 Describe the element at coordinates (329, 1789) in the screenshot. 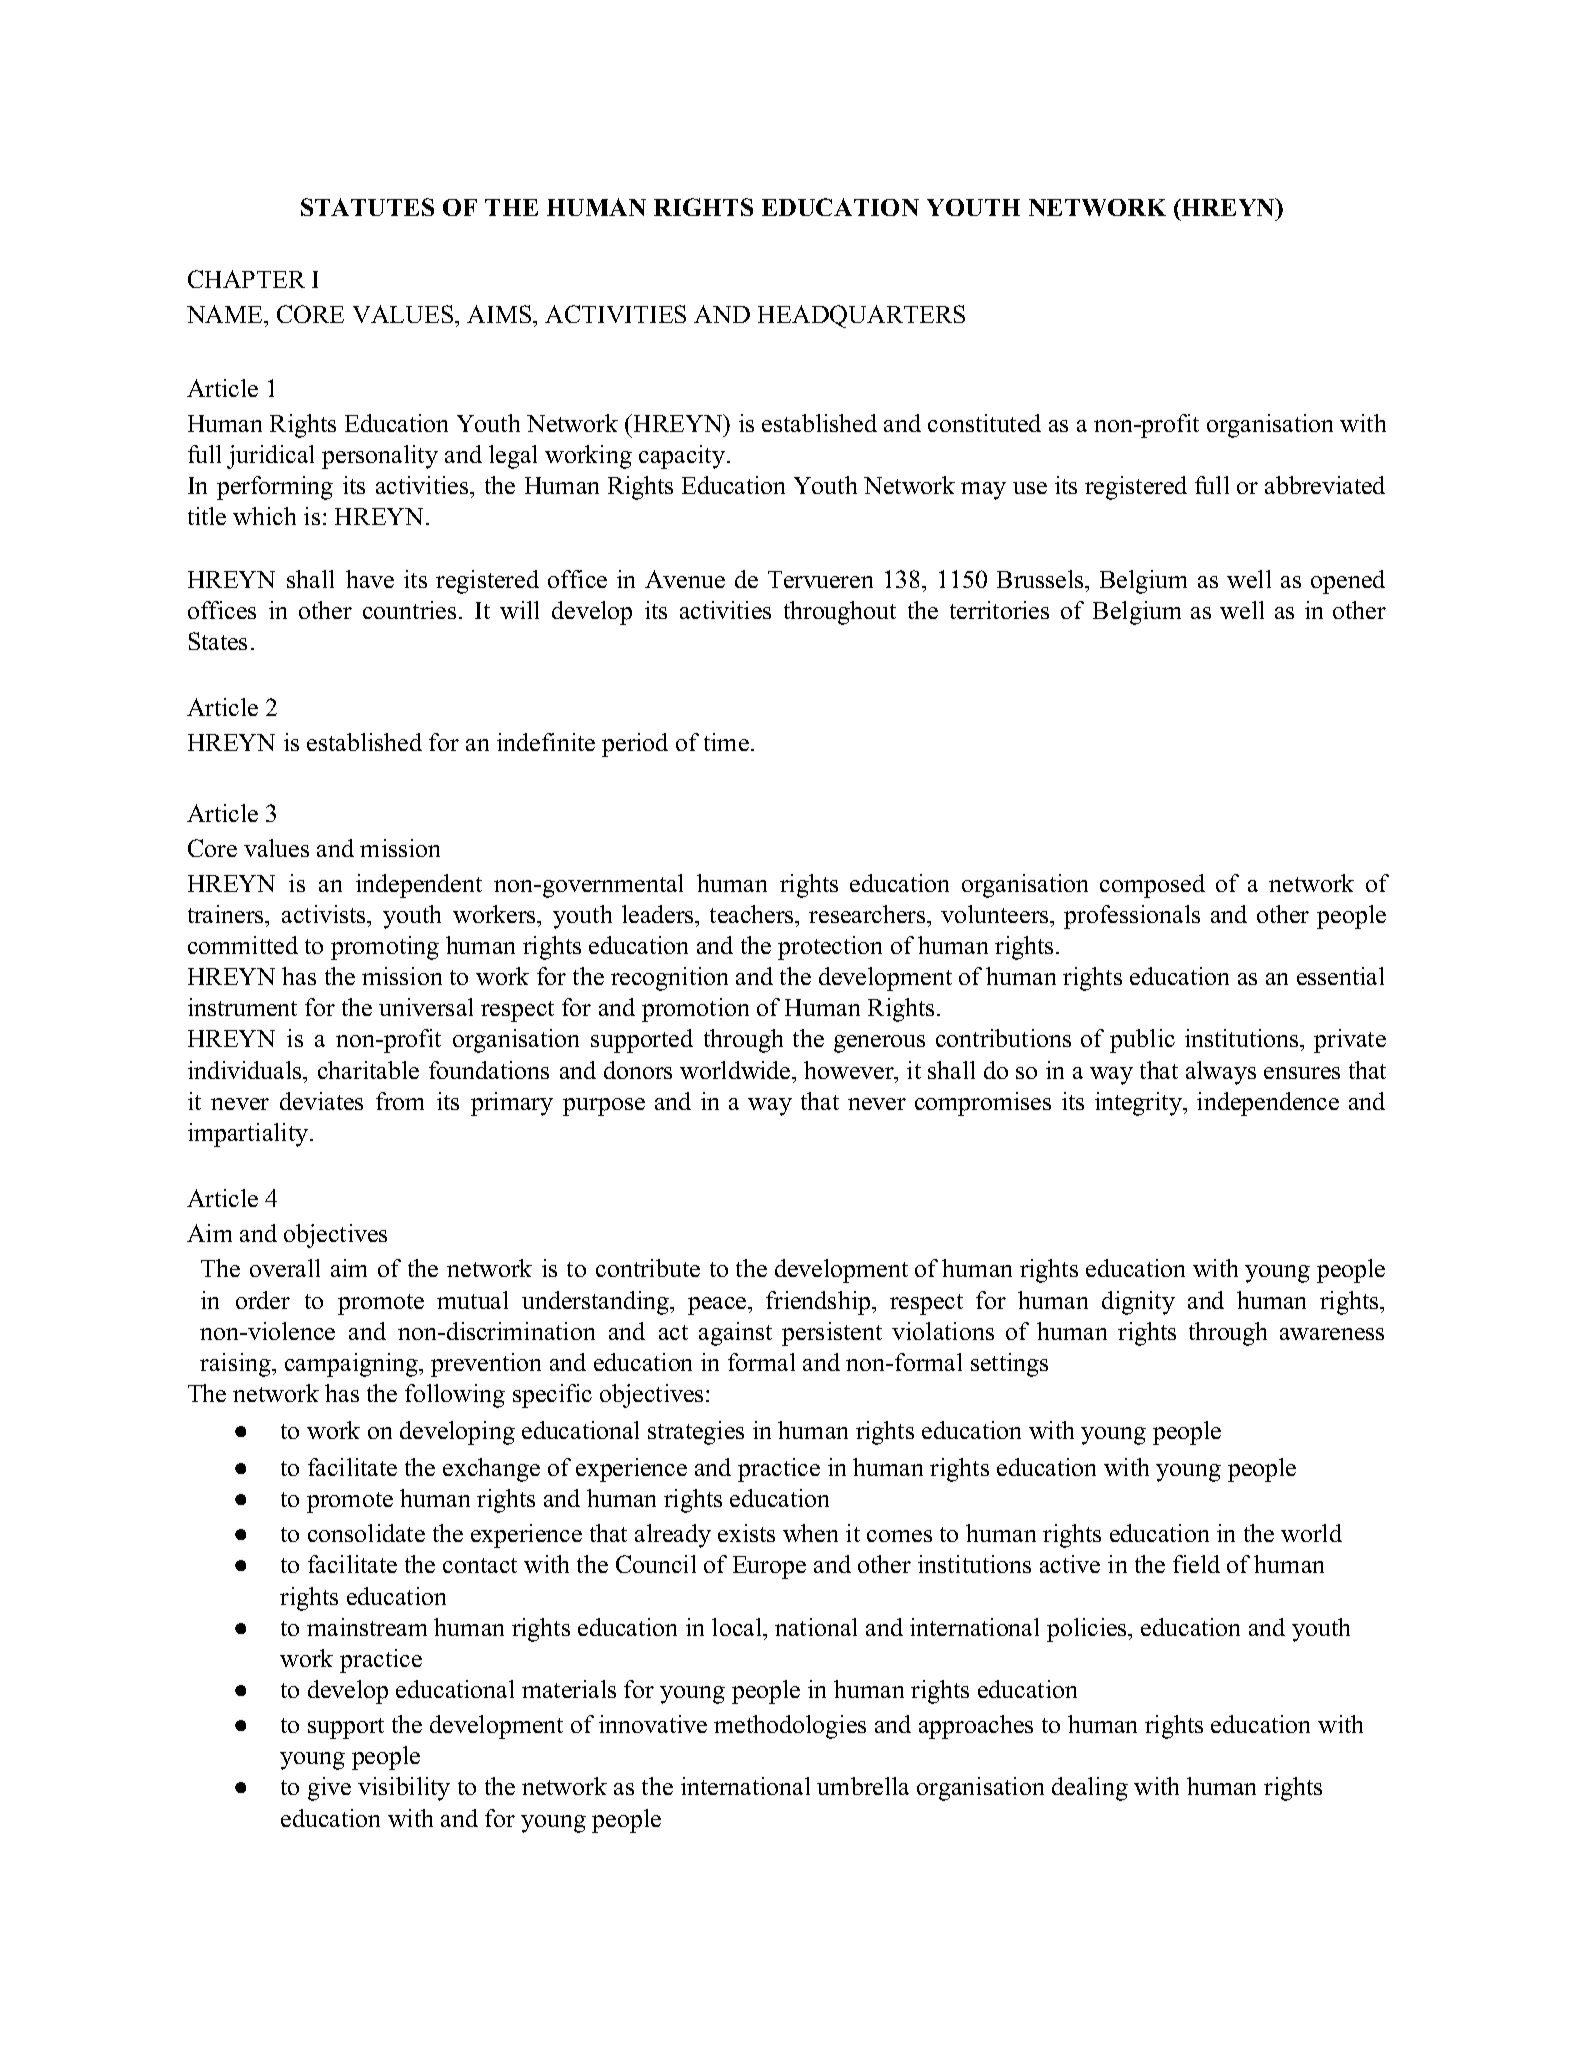

I see `give` at that location.
